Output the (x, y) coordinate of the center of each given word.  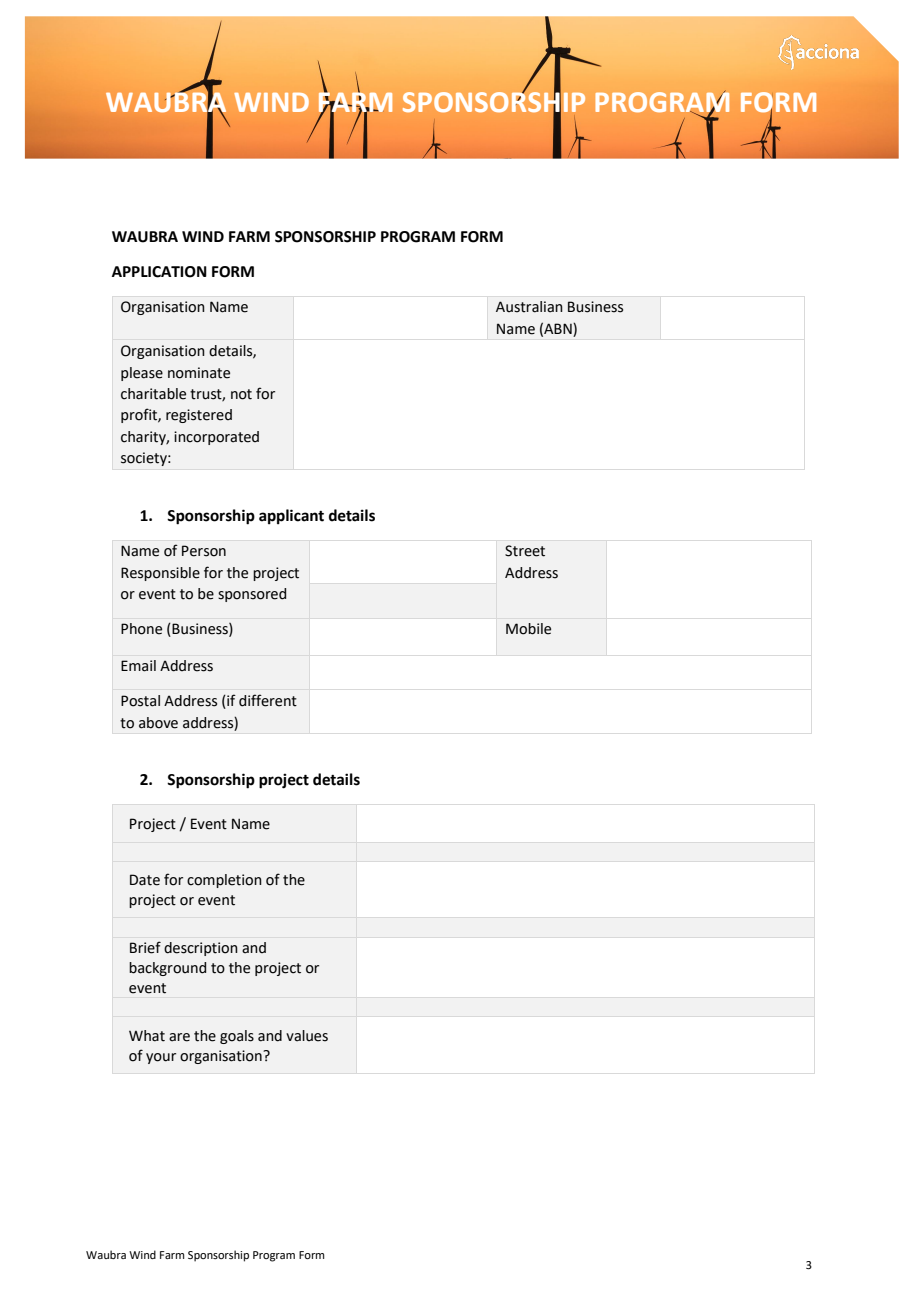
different (268, 700)
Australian (529, 307)
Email (138, 666)
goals (237, 1037)
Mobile (528, 629)
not (241, 394)
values (307, 1036)
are (179, 1037)
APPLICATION (159, 272)
